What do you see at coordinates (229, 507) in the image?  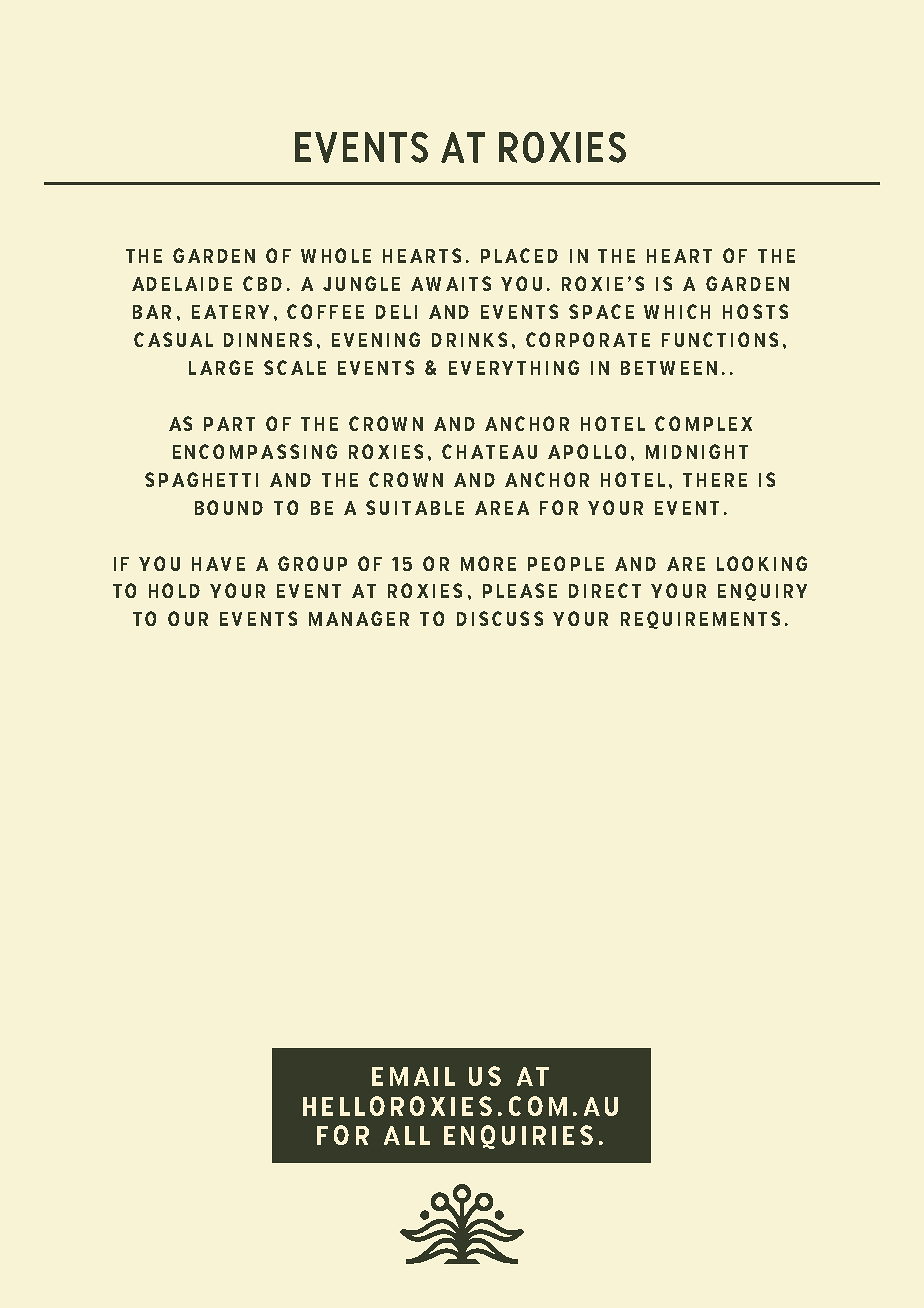 I see `bound` at bounding box center [229, 507].
